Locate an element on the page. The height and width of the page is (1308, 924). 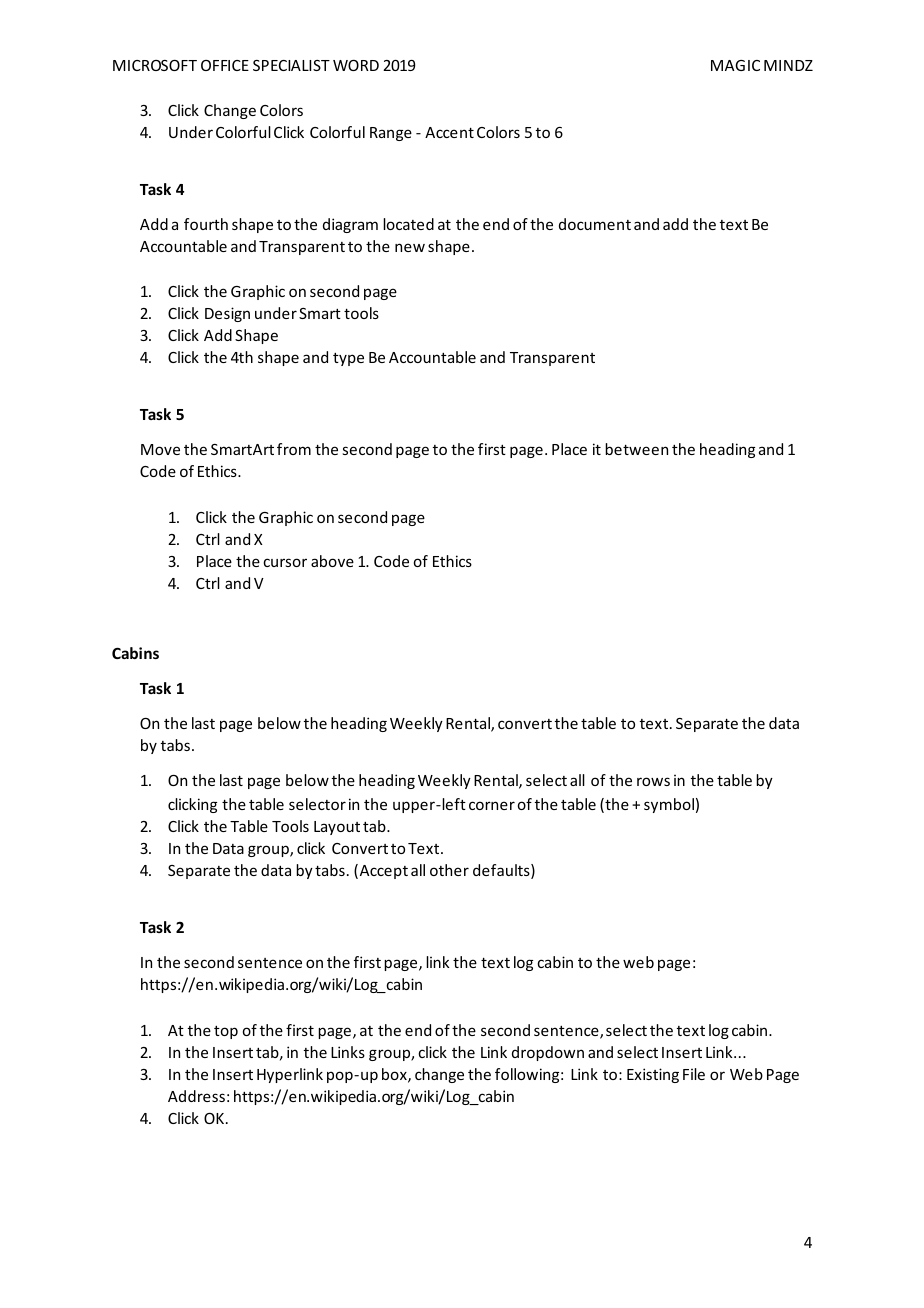
new is located at coordinates (410, 247).
